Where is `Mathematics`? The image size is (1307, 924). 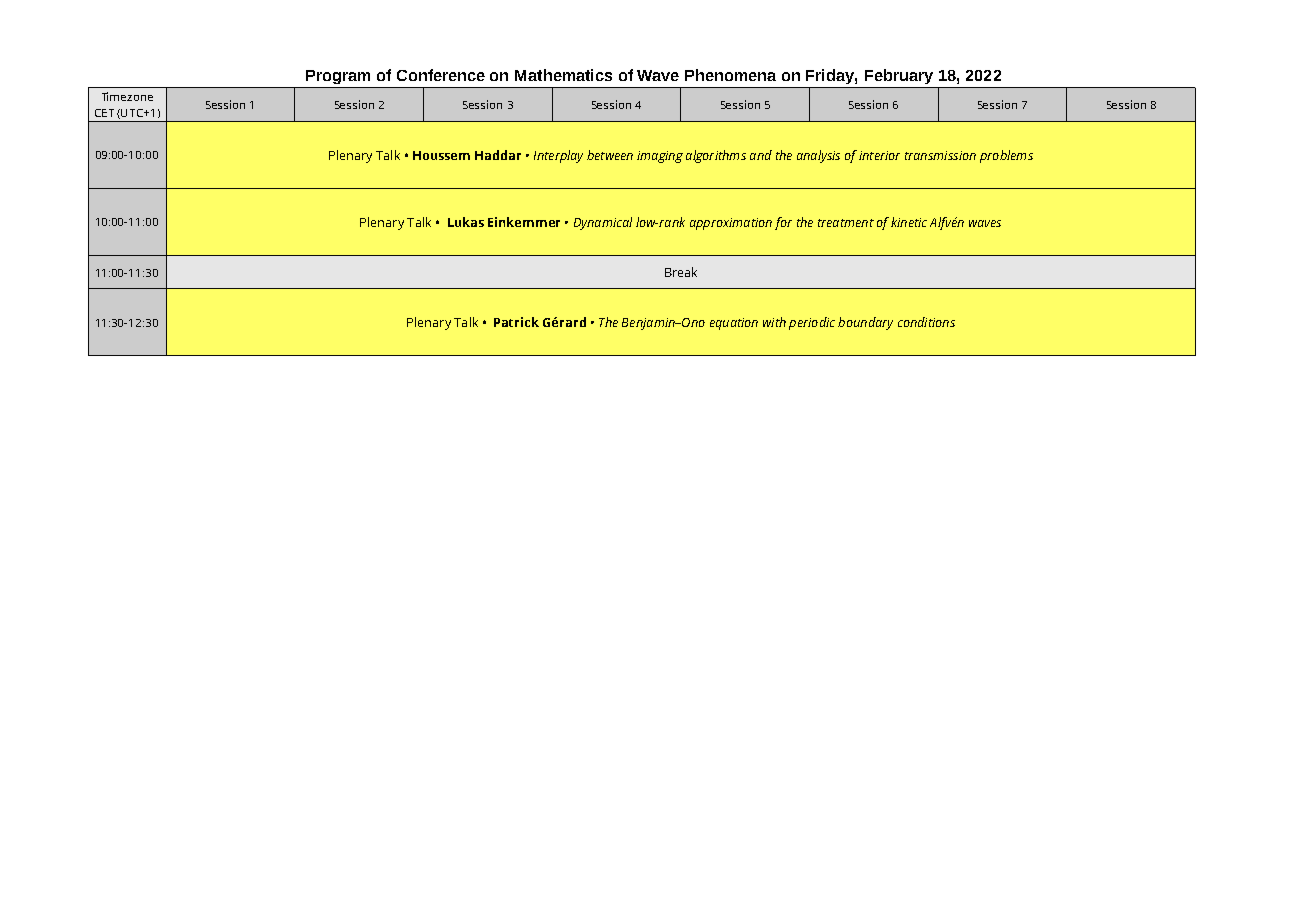 Mathematics is located at coordinates (563, 75).
